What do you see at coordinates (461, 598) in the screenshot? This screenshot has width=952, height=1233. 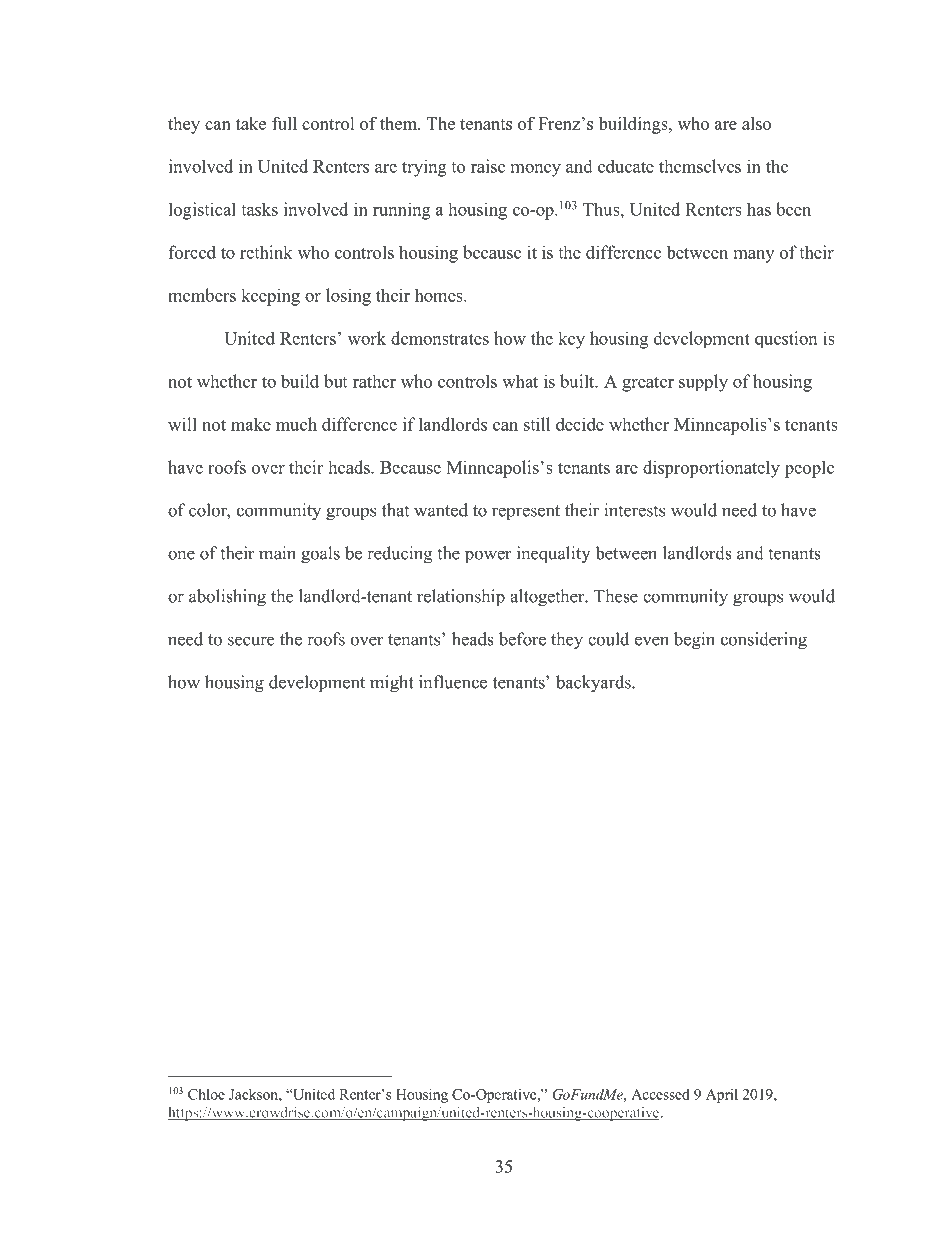 I see `relationship` at bounding box center [461, 598].
